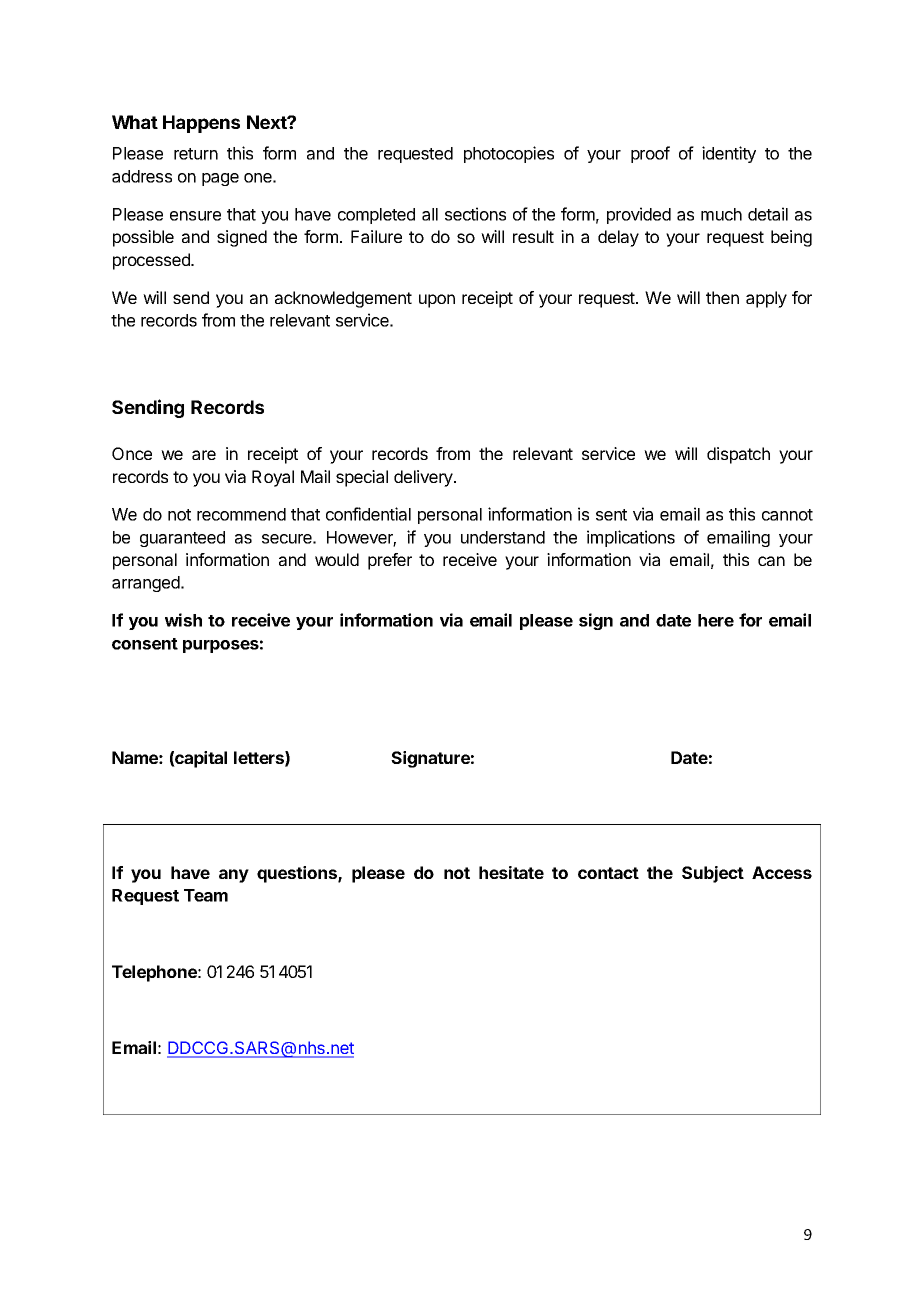  I want to click on processed, so click(152, 261).
